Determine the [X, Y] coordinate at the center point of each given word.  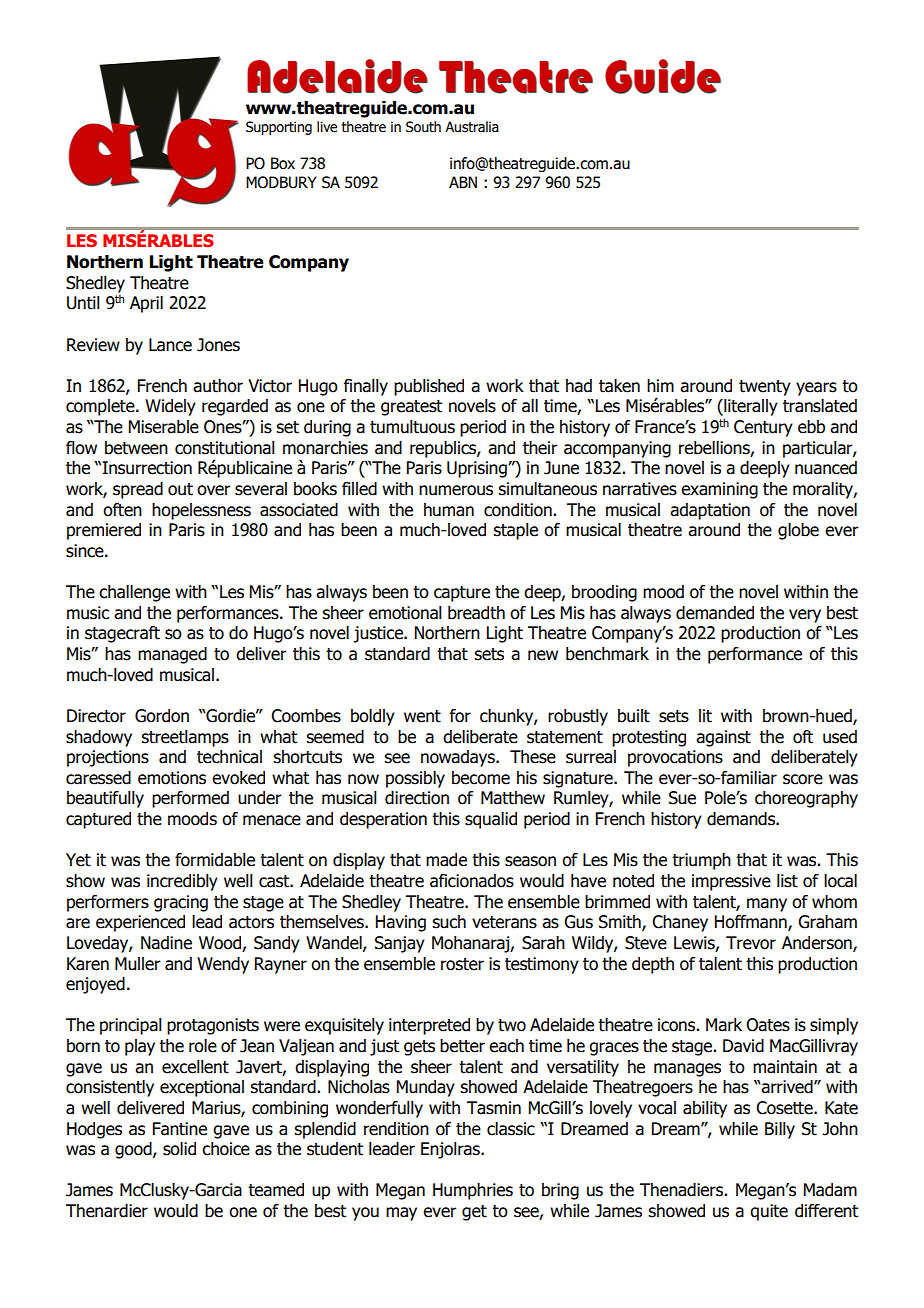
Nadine [166, 943]
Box [283, 163]
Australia [472, 127]
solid [179, 1149]
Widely [170, 407]
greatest [411, 408]
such [449, 922]
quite [769, 1212]
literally [750, 407]
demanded [715, 613]
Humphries [473, 1191]
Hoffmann [752, 923]
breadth [476, 613]
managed [172, 655]
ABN [463, 182]
